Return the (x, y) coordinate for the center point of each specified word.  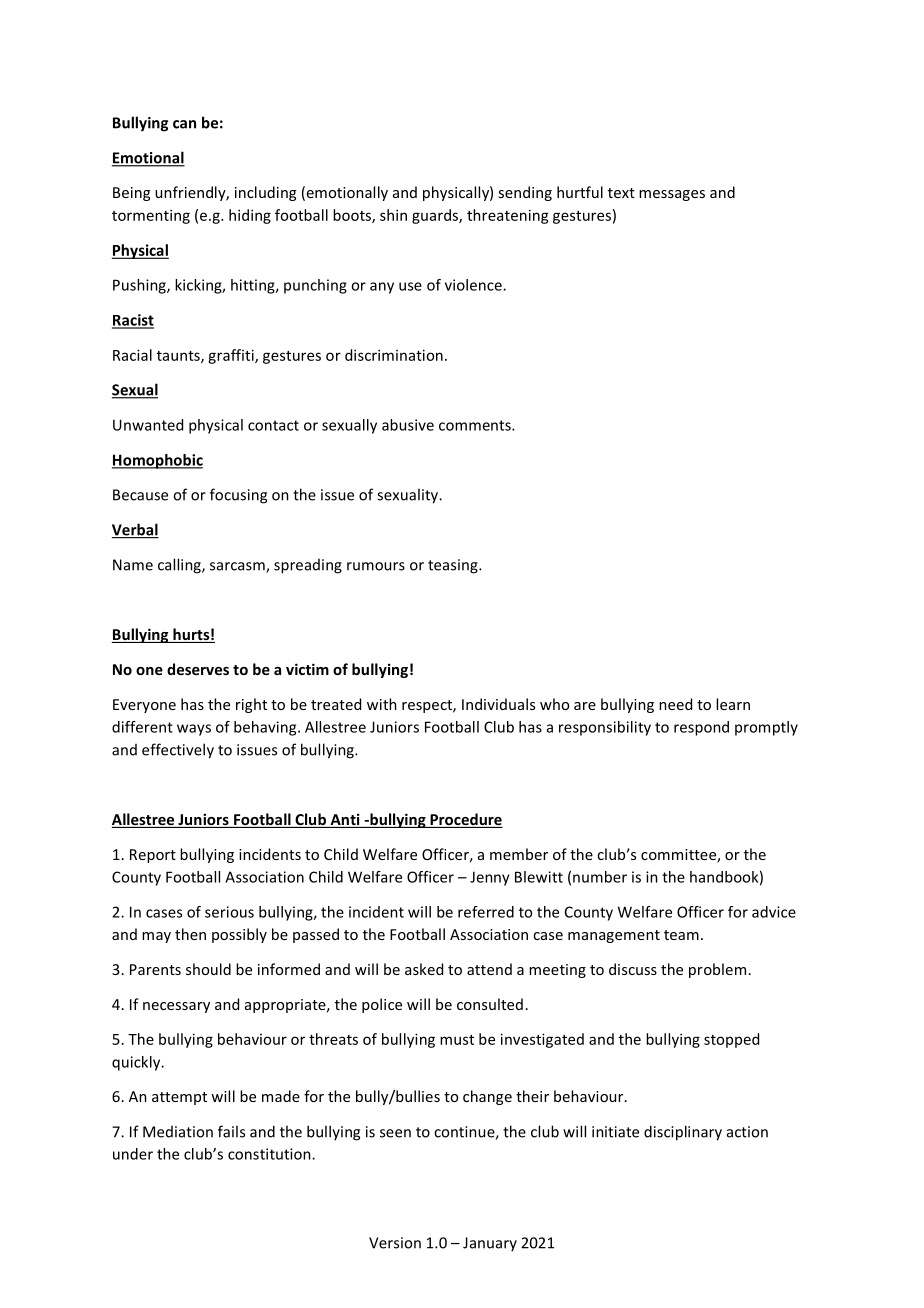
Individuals (498, 704)
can (184, 124)
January (490, 1244)
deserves (198, 669)
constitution (270, 1154)
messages (672, 195)
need (675, 704)
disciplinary (683, 1133)
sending (525, 193)
